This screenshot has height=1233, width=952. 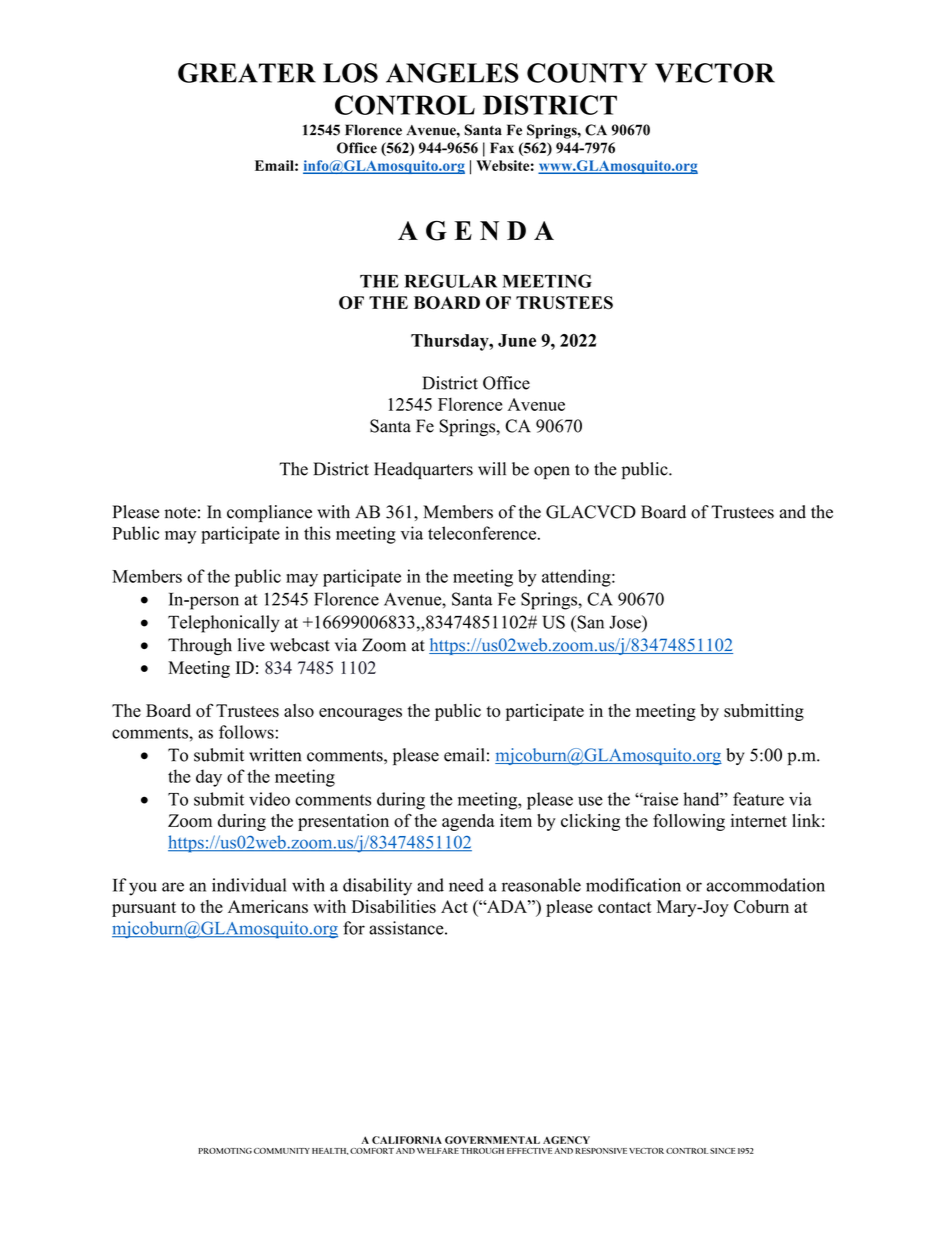 What do you see at coordinates (225, 1151) in the screenshot?
I see `PROMOTING` at bounding box center [225, 1151].
